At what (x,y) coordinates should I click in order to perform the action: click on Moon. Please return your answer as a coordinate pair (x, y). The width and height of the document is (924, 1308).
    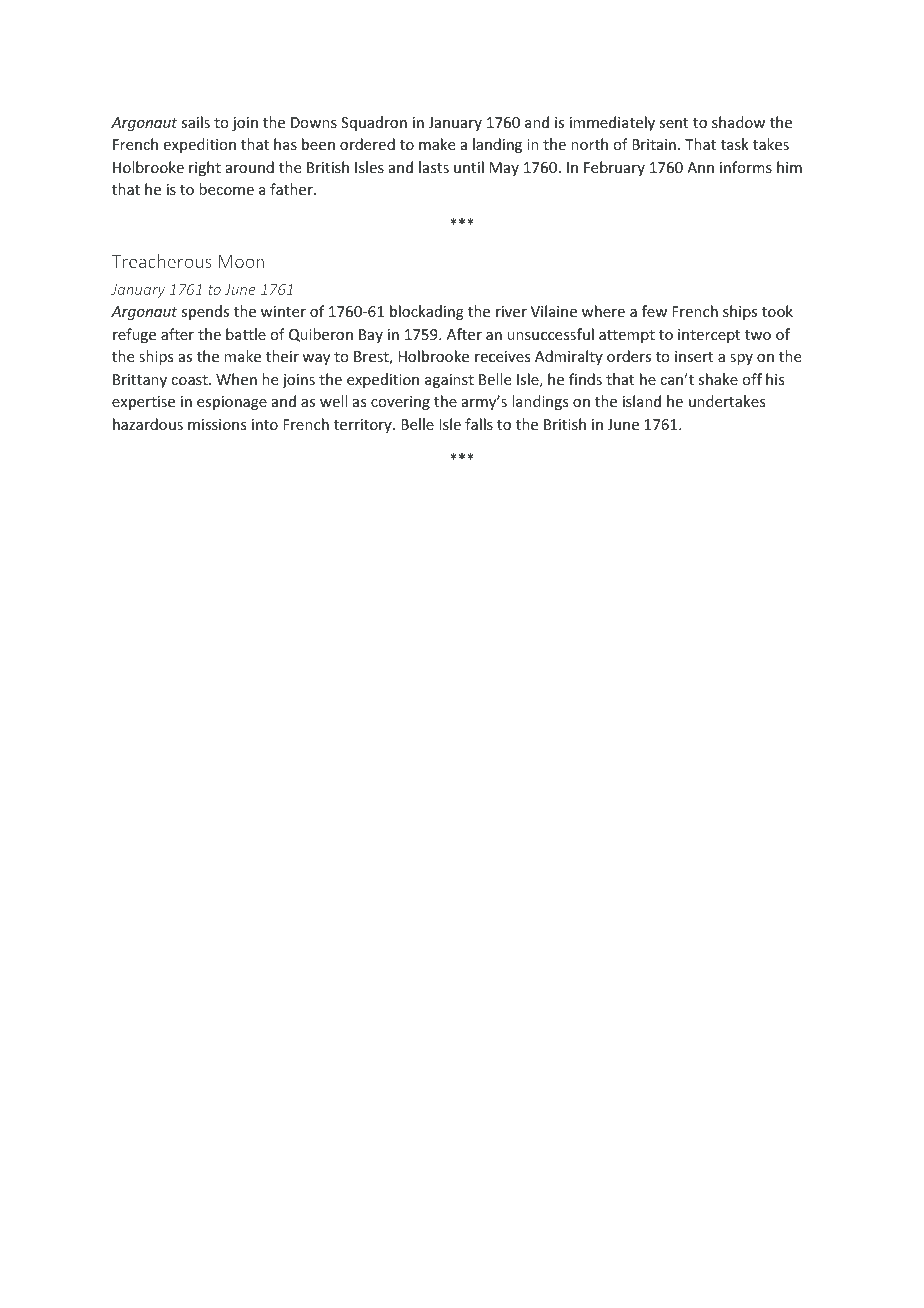
    Looking at the image, I should click on (241, 261).
